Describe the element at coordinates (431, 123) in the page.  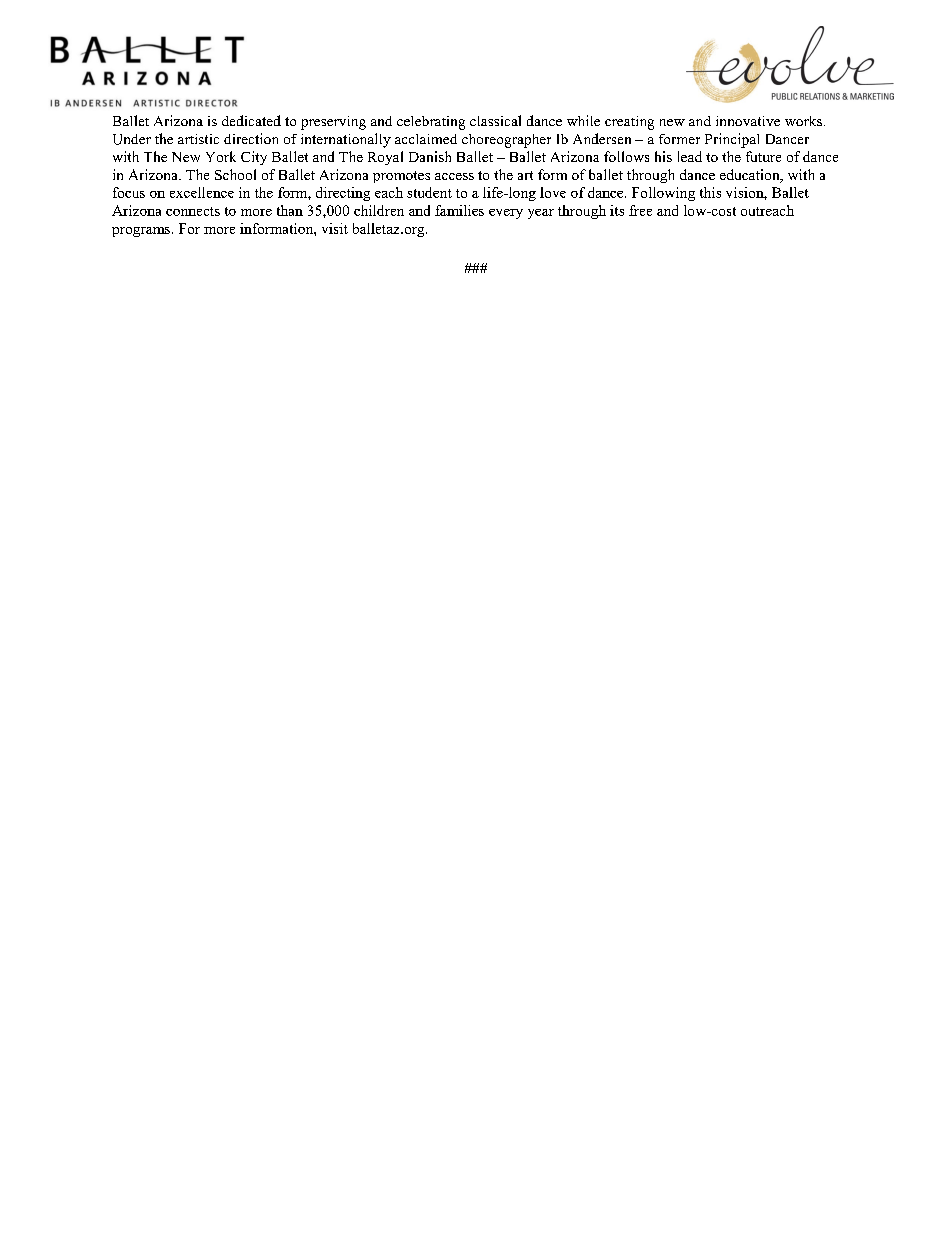
I see `celebrating` at that location.
